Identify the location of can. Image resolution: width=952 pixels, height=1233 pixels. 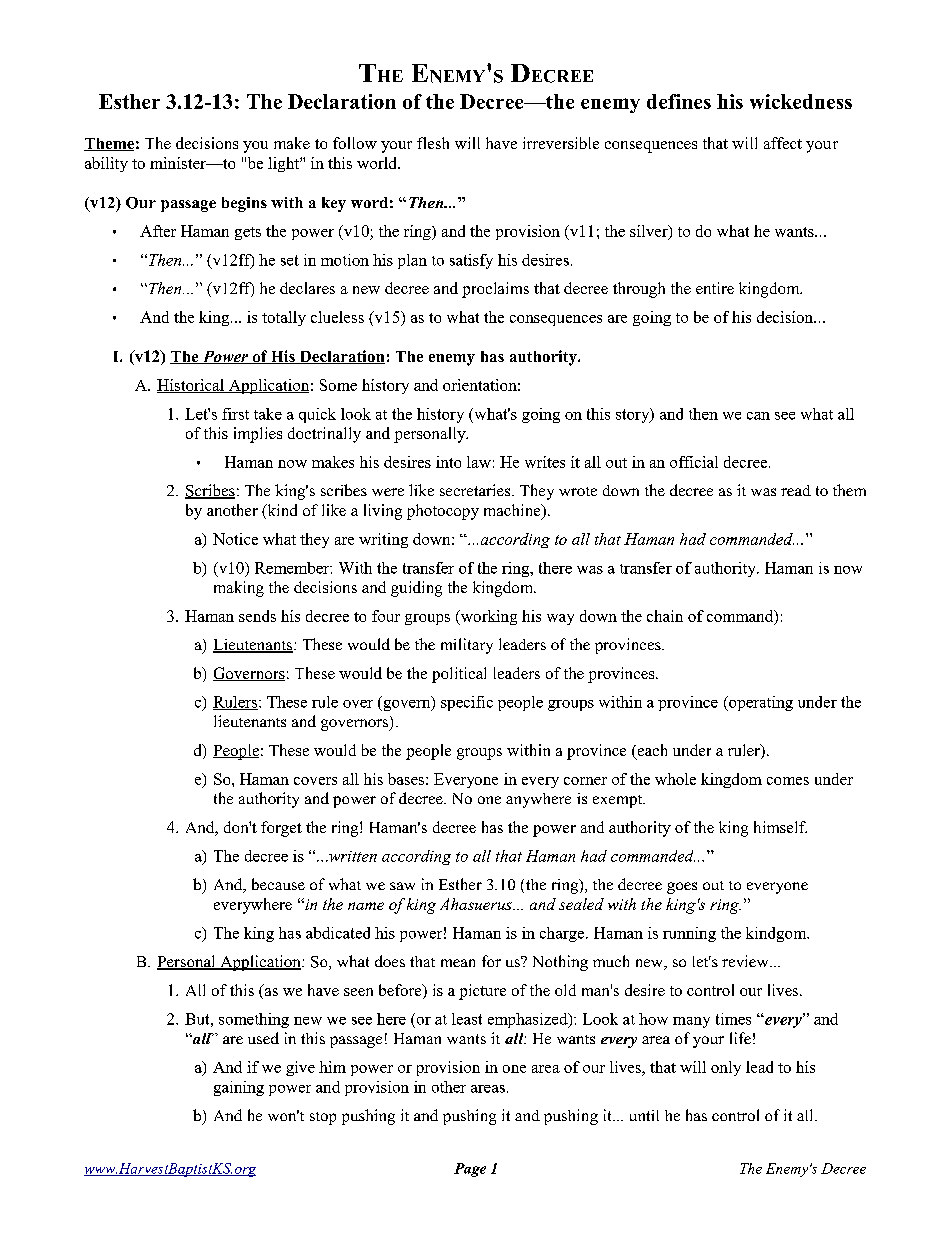
(758, 416).
